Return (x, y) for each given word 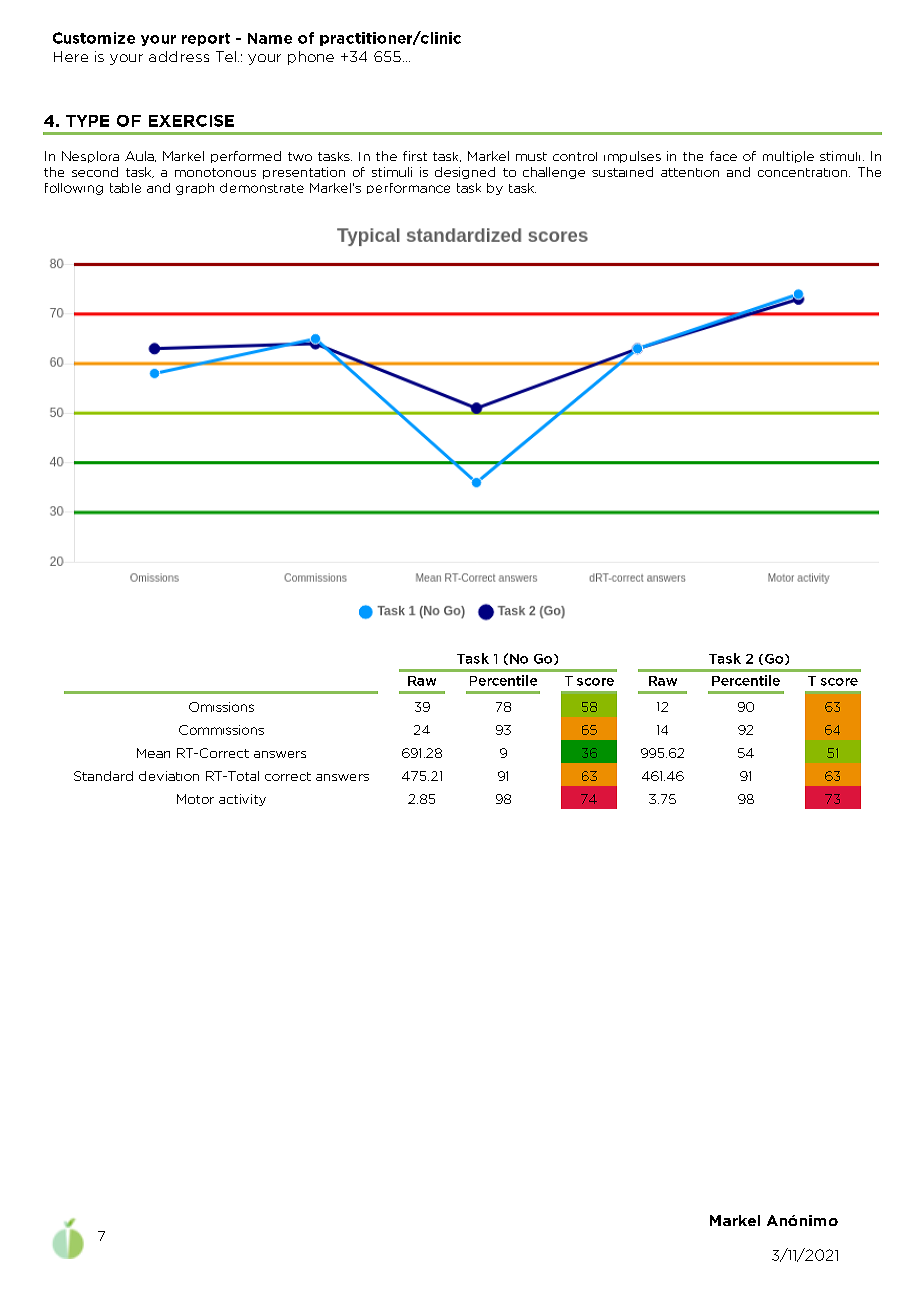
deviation (169, 776)
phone (311, 58)
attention (690, 172)
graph (195, 189)
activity (242, 800)
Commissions (221, 730)
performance (408, 188)
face (723, 156)
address (179, 56)
